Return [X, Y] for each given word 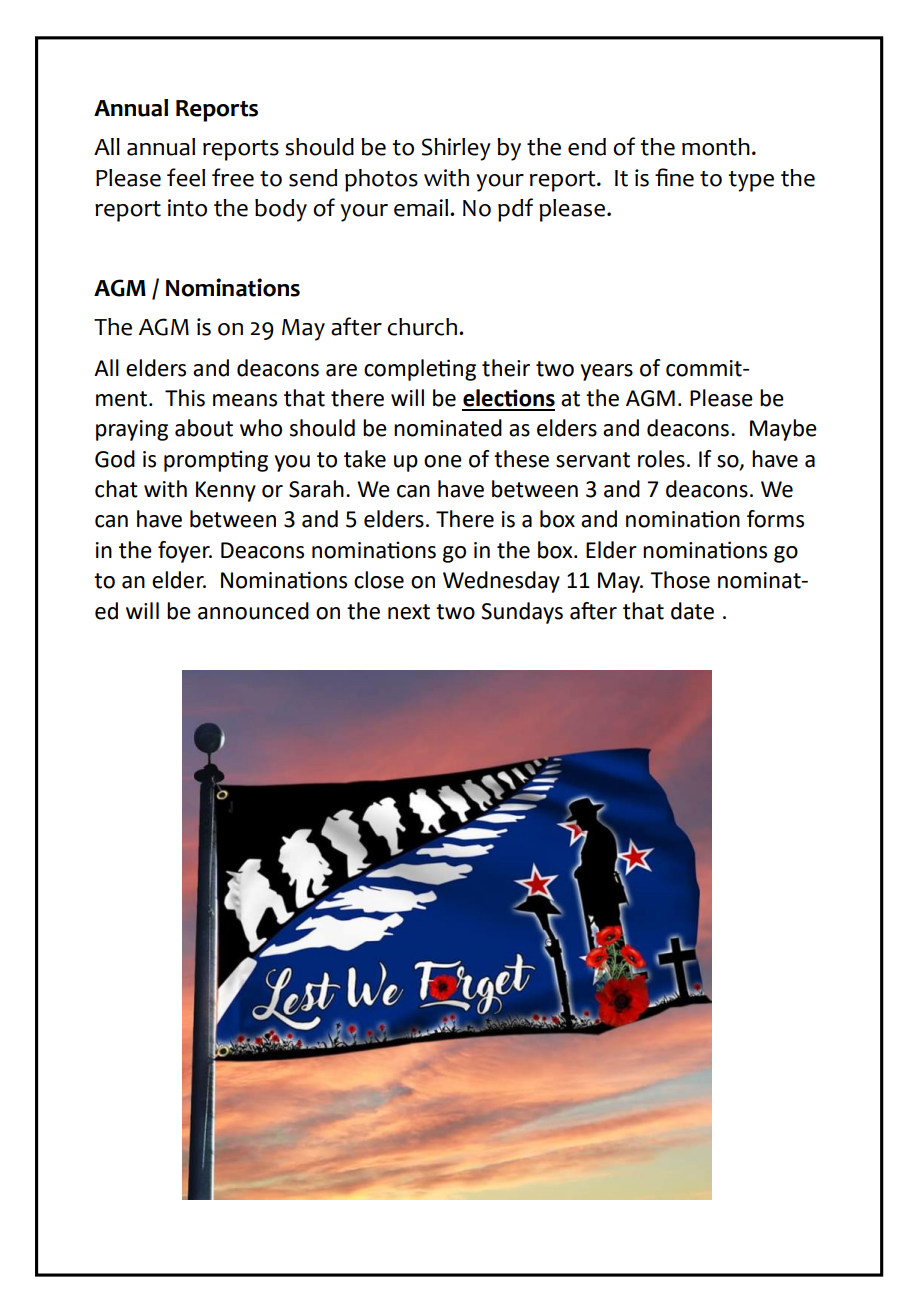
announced [253, 611]
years [607, 372]
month [716, 147]
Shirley [456, 149]
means [245, 400]
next [409, 612]
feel [186, 177]
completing [420, 370]
